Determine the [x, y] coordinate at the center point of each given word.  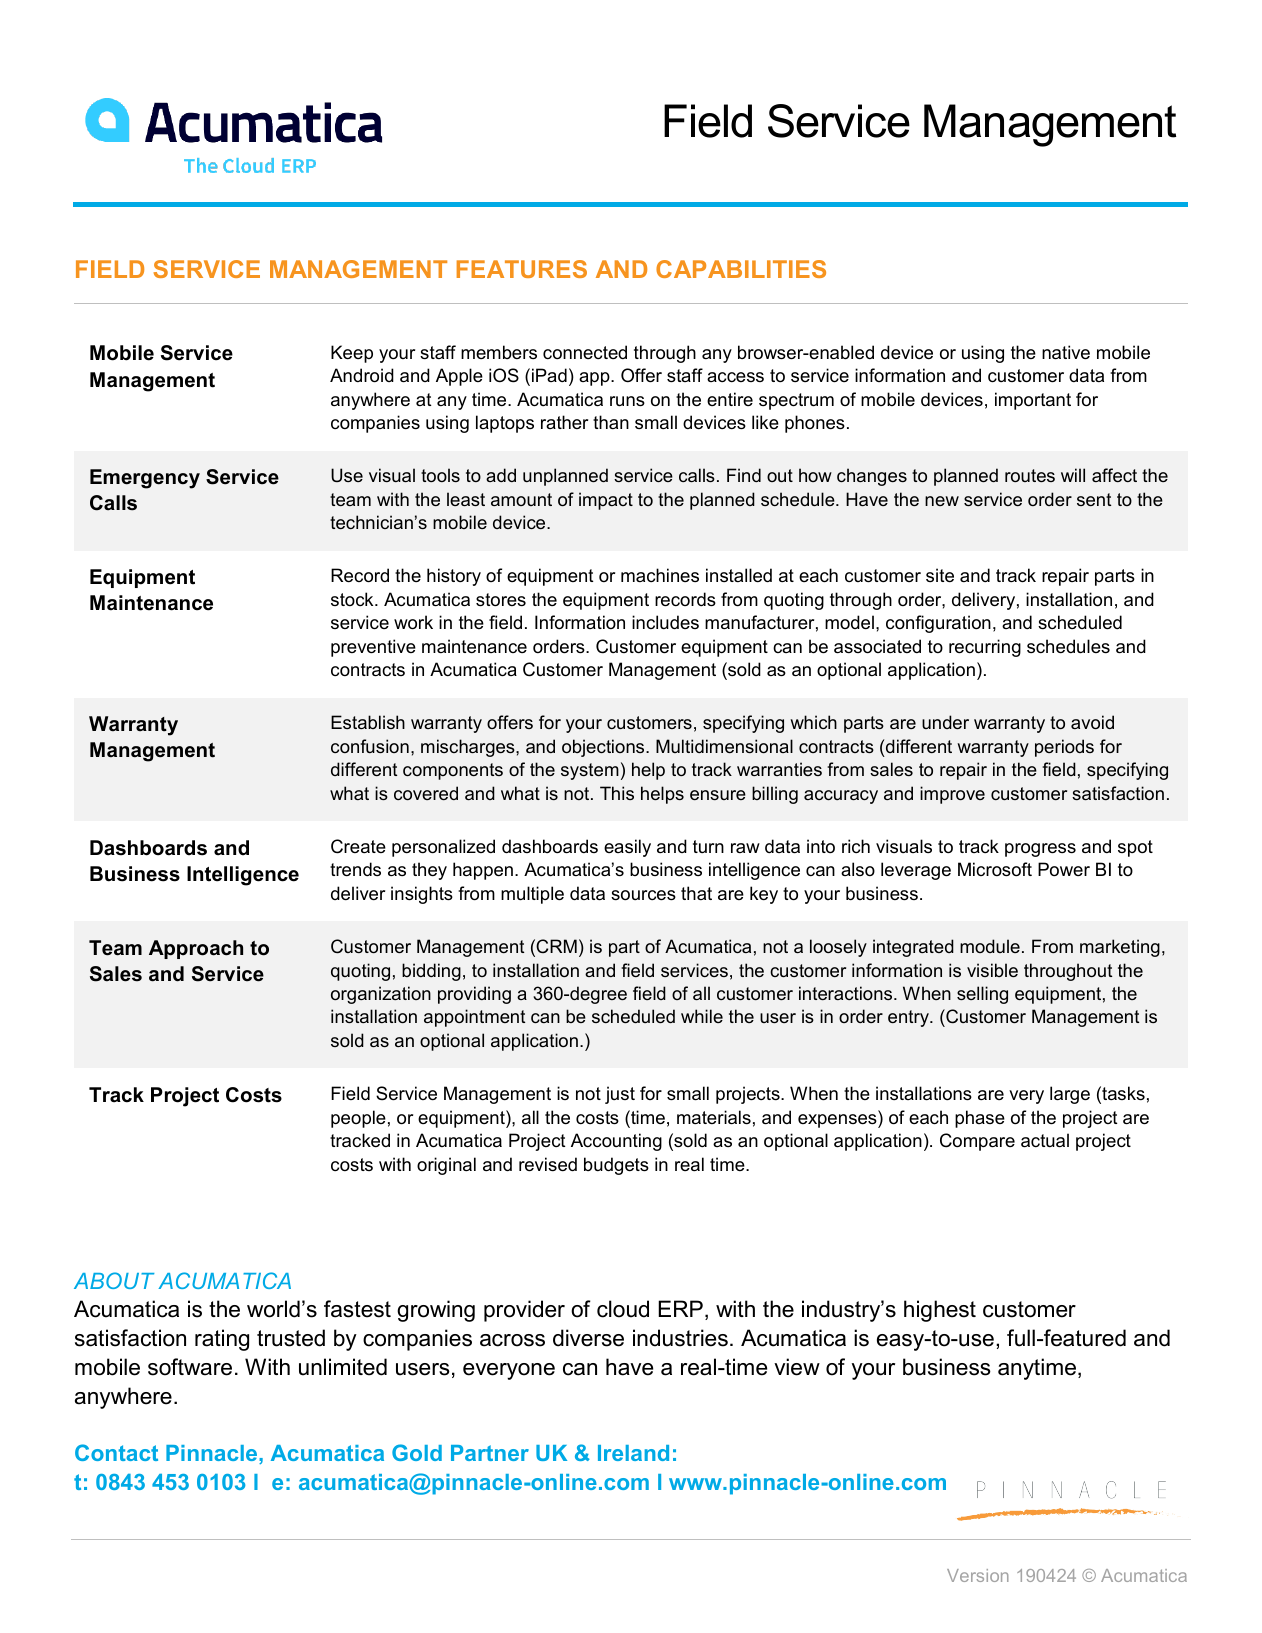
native [1066, 352]
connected [585, 352]
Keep [352, 354]
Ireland [633, 1453]
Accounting [616, 1142]
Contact [116, 1452]
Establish [368, 722]
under [945, 722]
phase [980, 1119]
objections [604, 748]
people [358, 1119]
